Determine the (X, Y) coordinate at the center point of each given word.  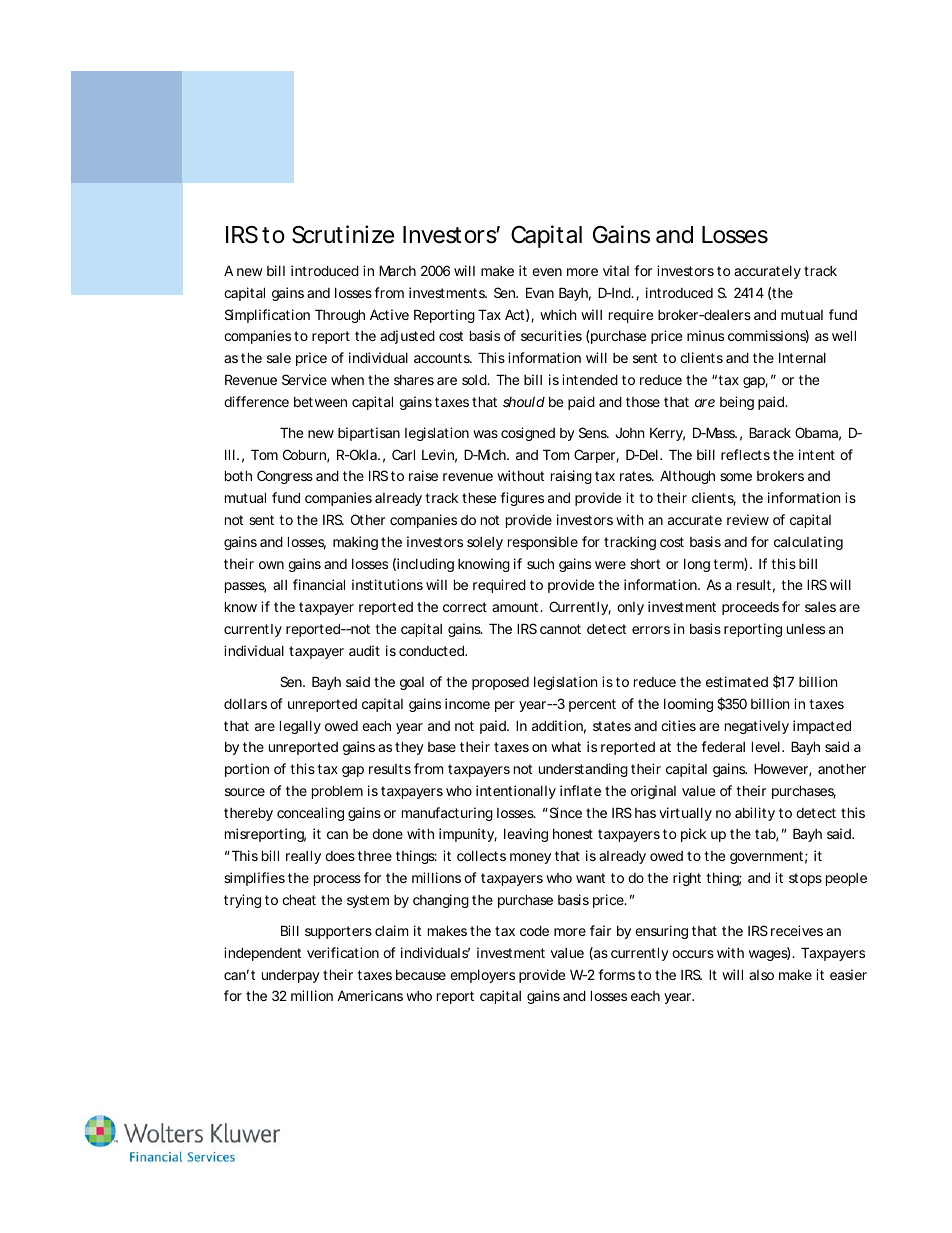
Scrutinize (343, 234)
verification (343, 952)
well (844, 335)
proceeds (750, 608)
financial (319, 584)
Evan (540, 292)
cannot (560, 629)
